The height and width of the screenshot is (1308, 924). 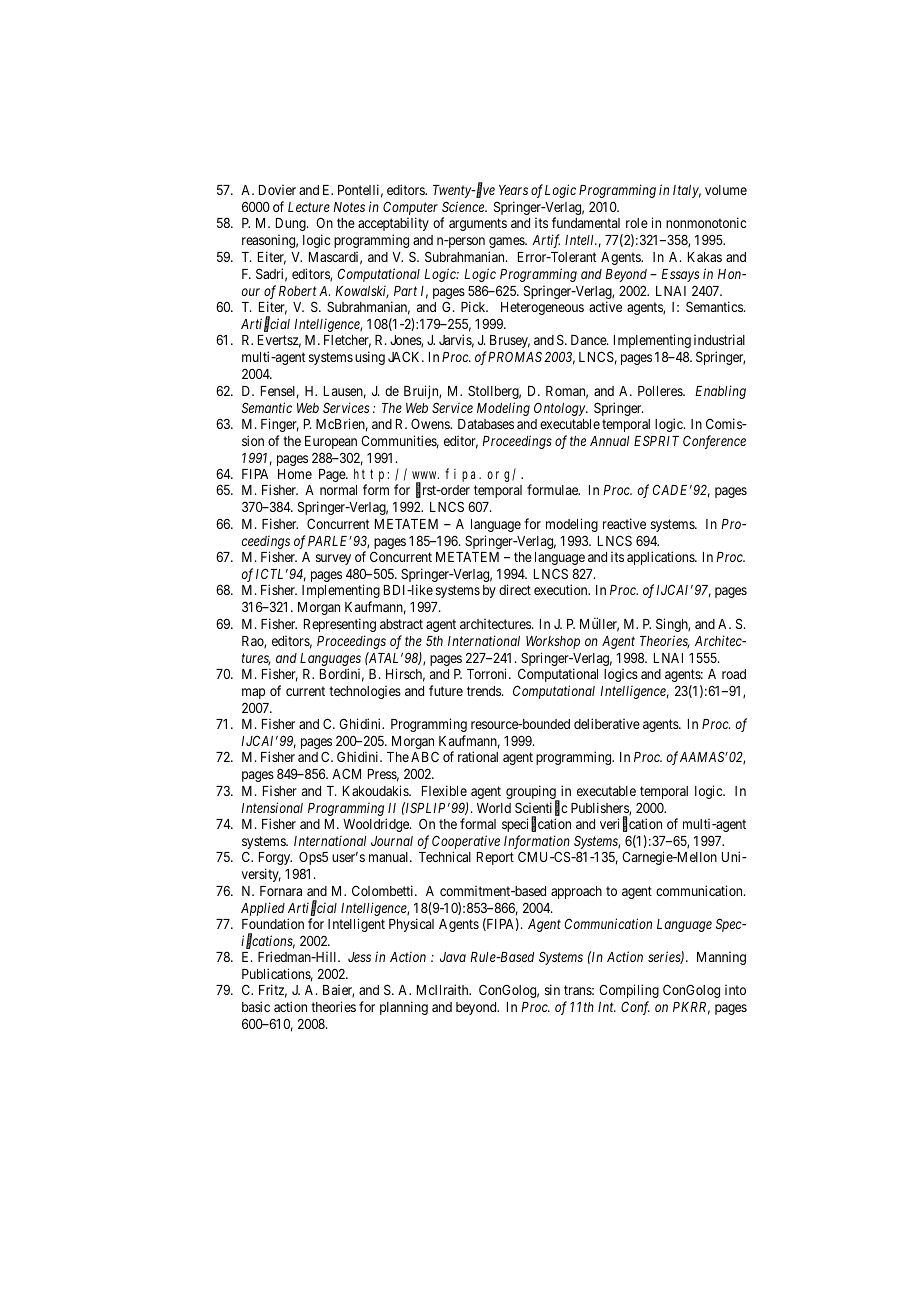 I want to click on Baier, so click(x=338, y=991).
